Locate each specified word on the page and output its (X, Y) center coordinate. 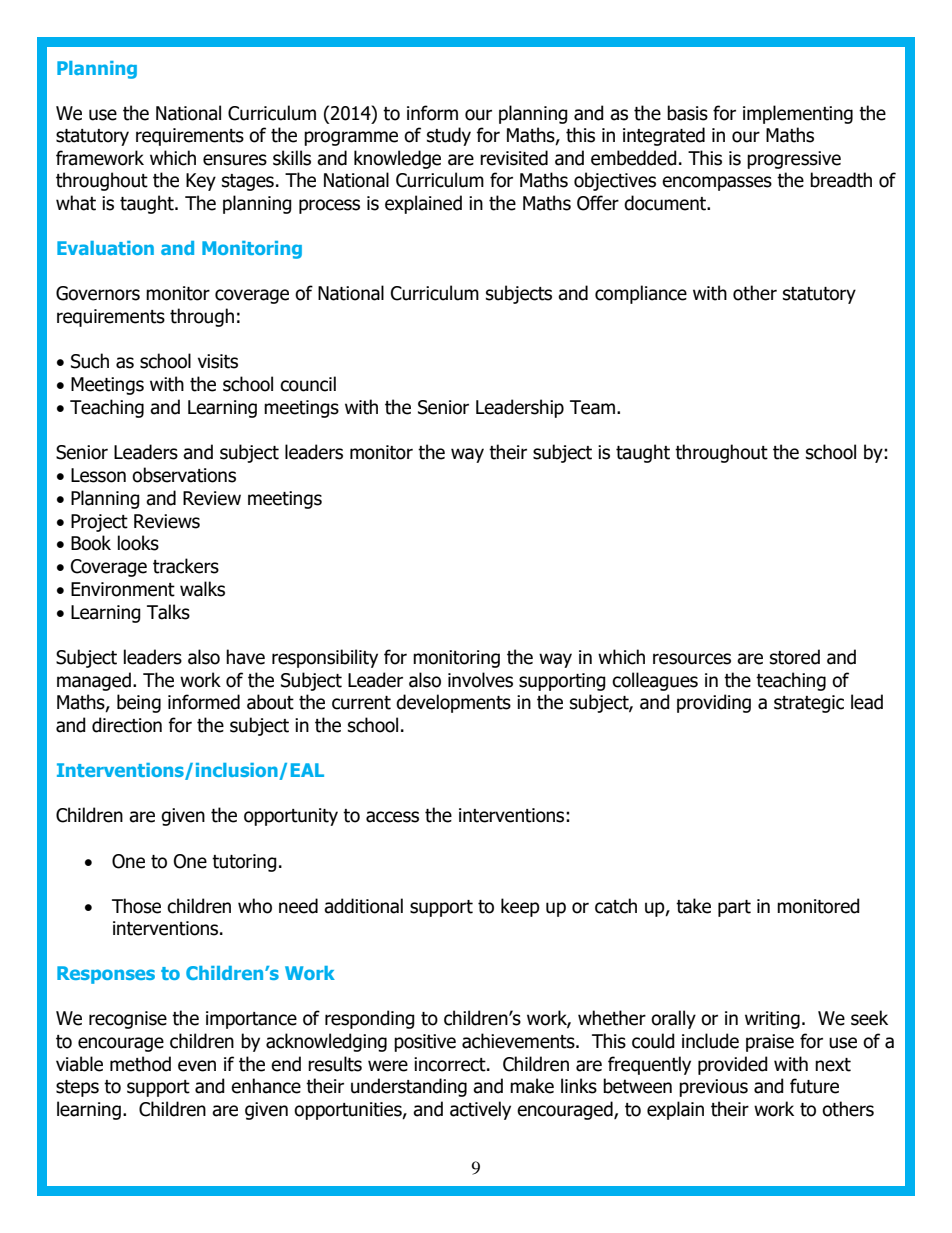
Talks (168, 612)
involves (480, 680)
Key (201, 182)
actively (480, 1110)
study (449, 136)
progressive (794, 160)
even (197, 1066)
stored (795, 657)
